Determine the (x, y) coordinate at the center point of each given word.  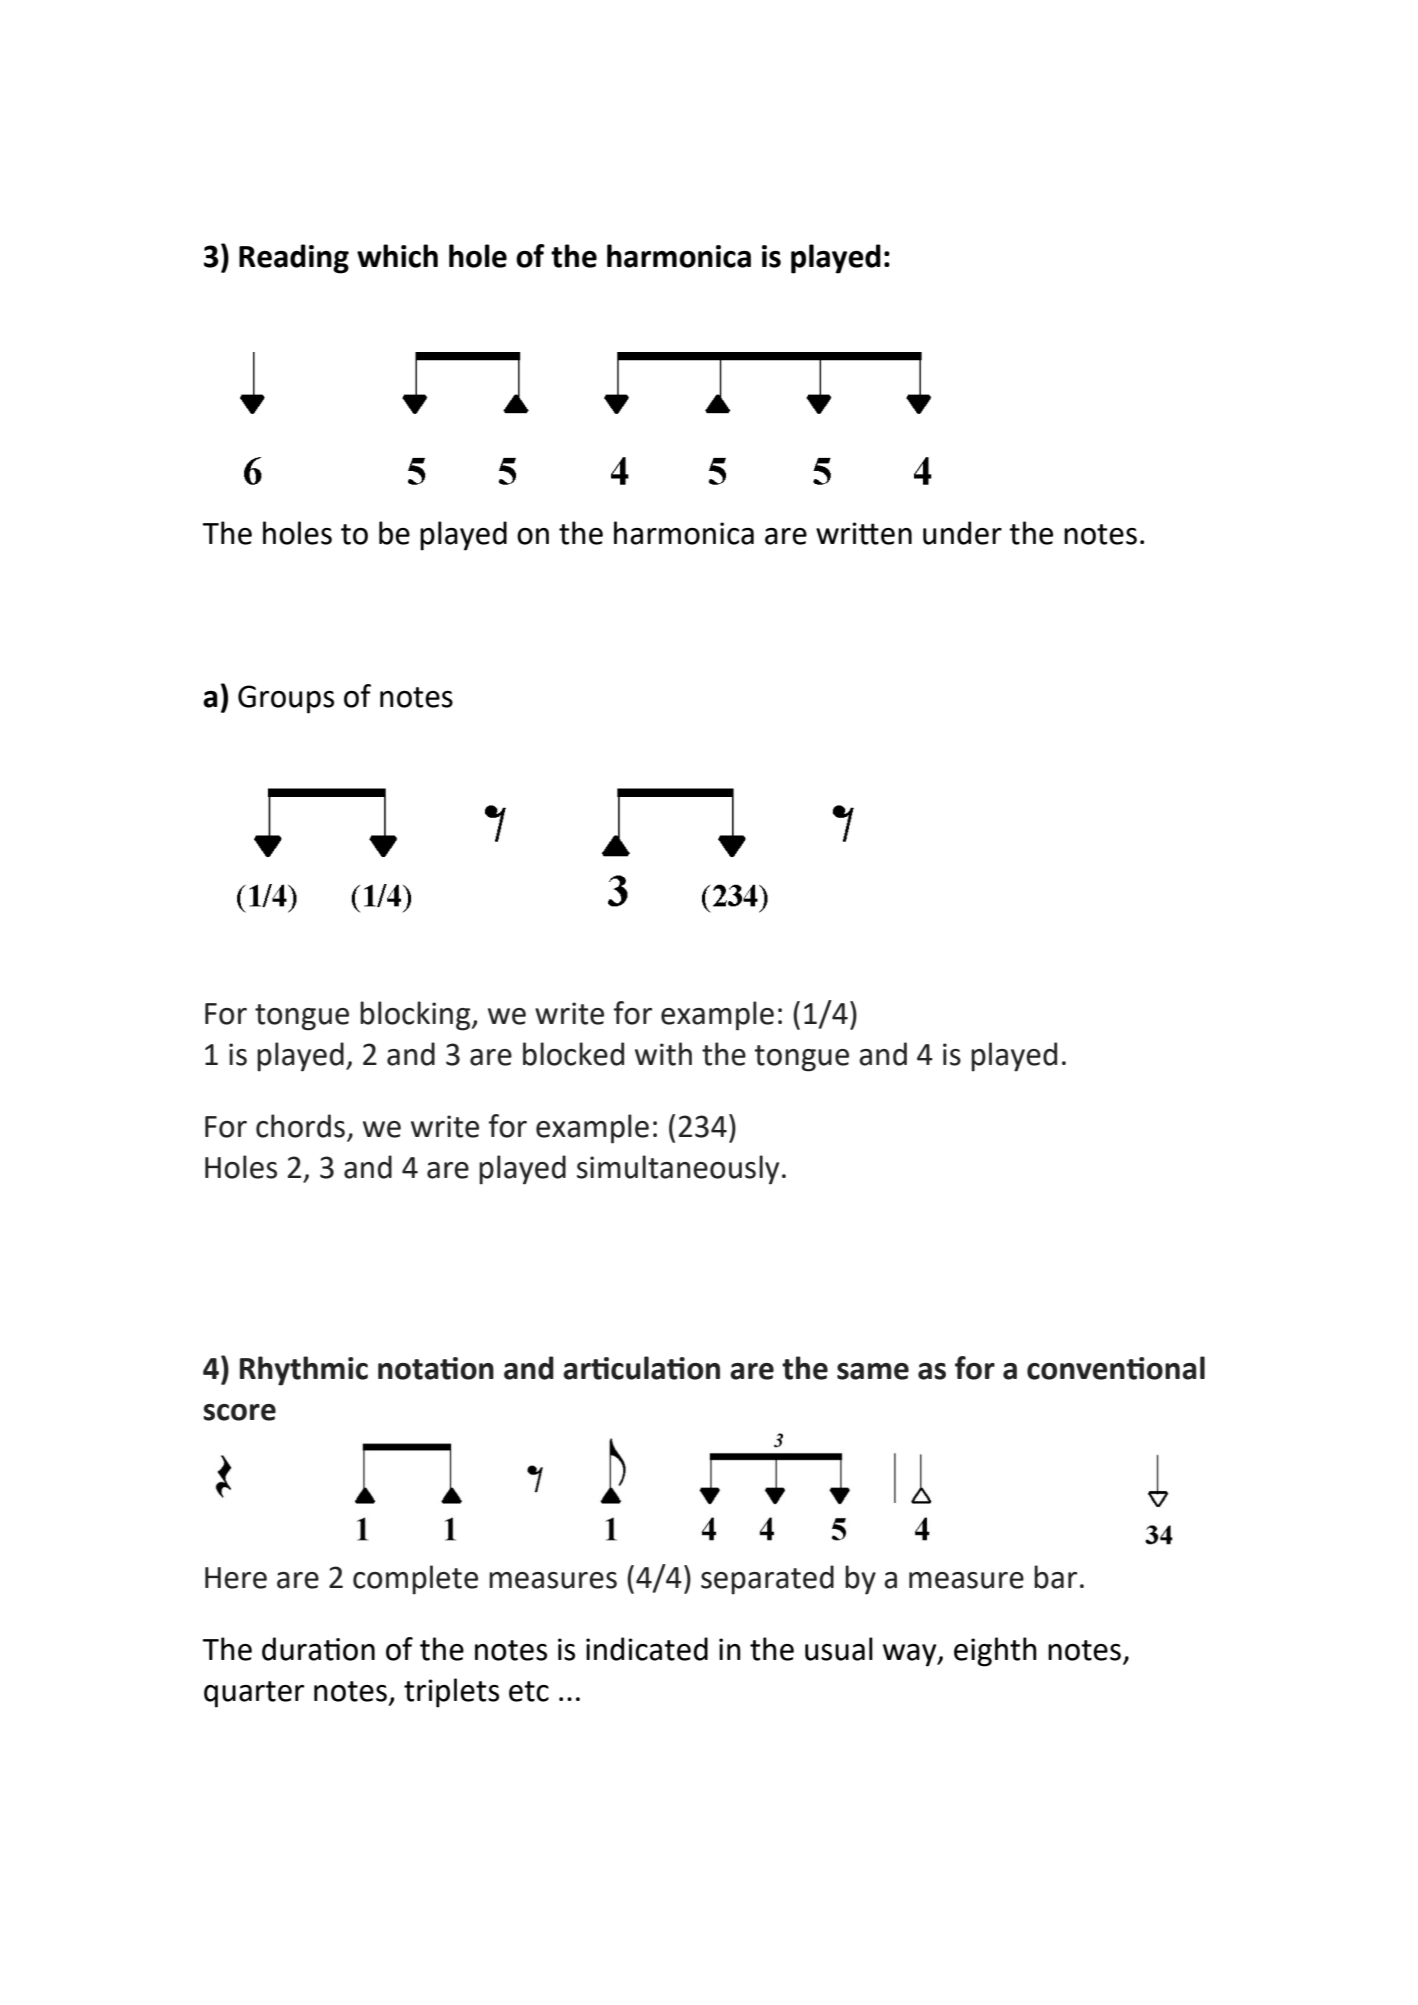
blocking (416, 1016)
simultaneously (678, 1170)
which (397, 256)
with (663, 1054)
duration (318, 1649)
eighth (995, 1652)
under (962, 533)
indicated (647, 1649)
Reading (294, 259)
